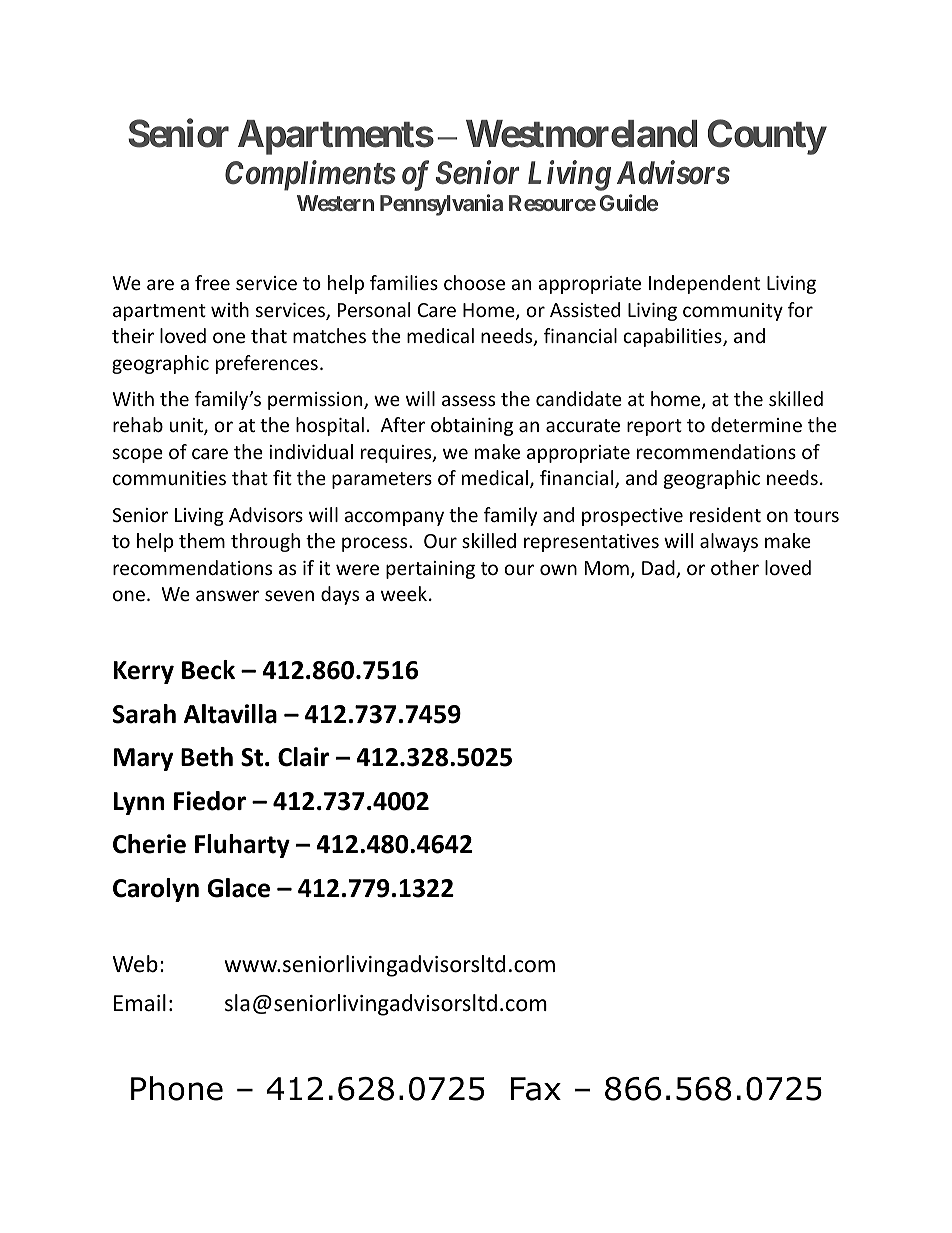  What do you see at coordinates (441, 205) in the image?
I see `Pennsylvania` at bounding box center [441, 205].
